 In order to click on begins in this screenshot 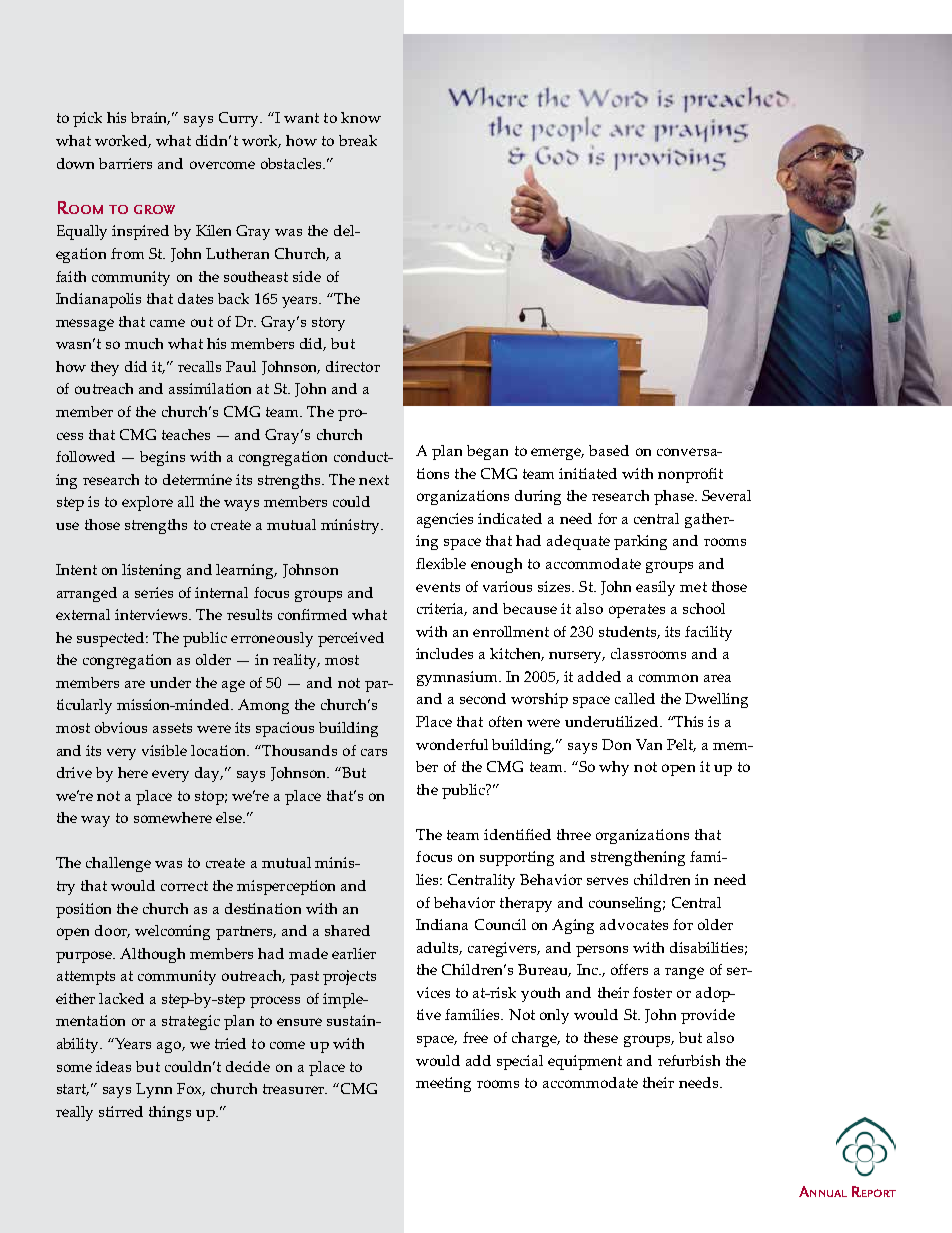, I will do `click(162, 458)`.
